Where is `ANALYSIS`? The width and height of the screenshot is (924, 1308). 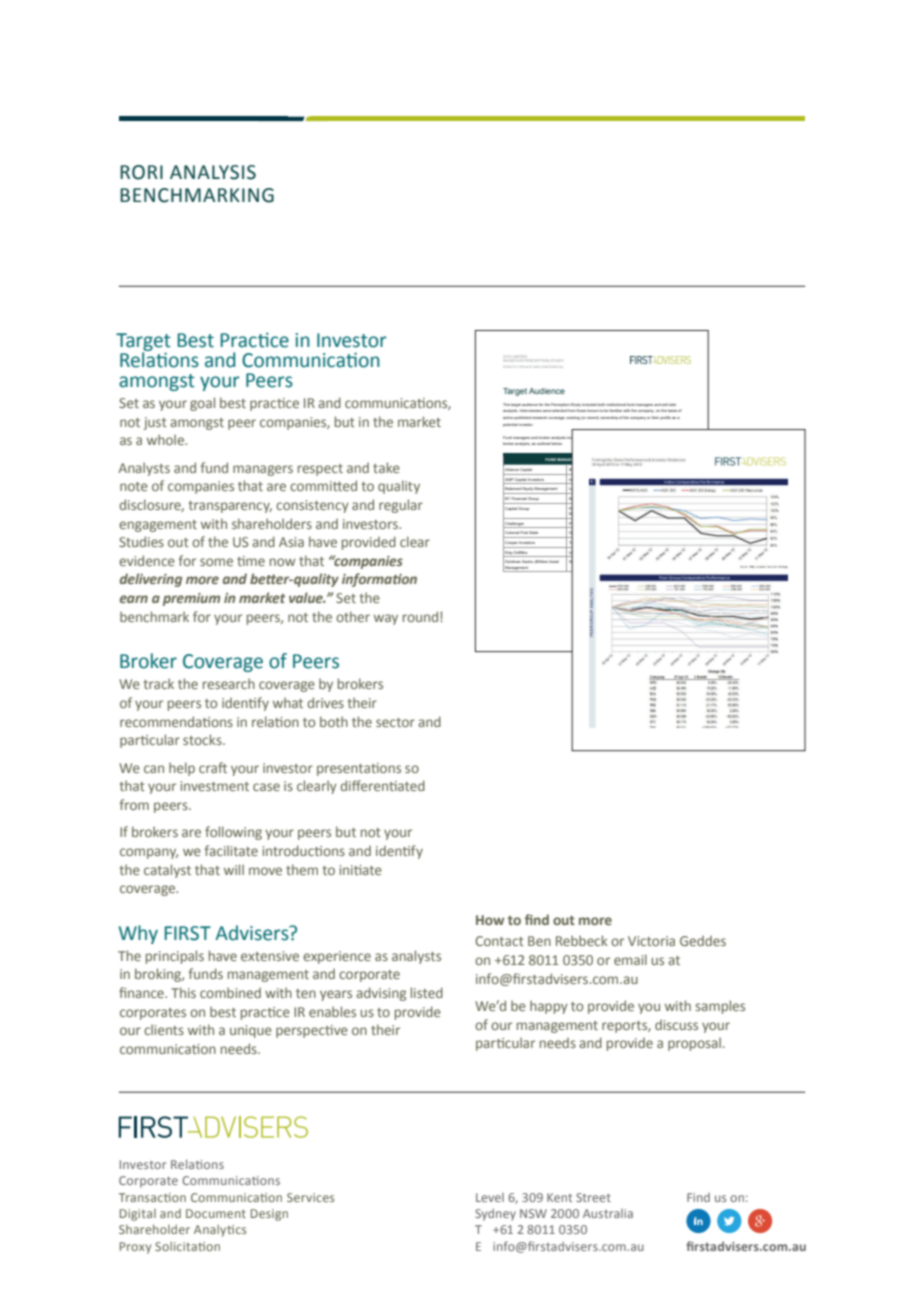 ANALYSIS is located at coordinates (213, 172).
